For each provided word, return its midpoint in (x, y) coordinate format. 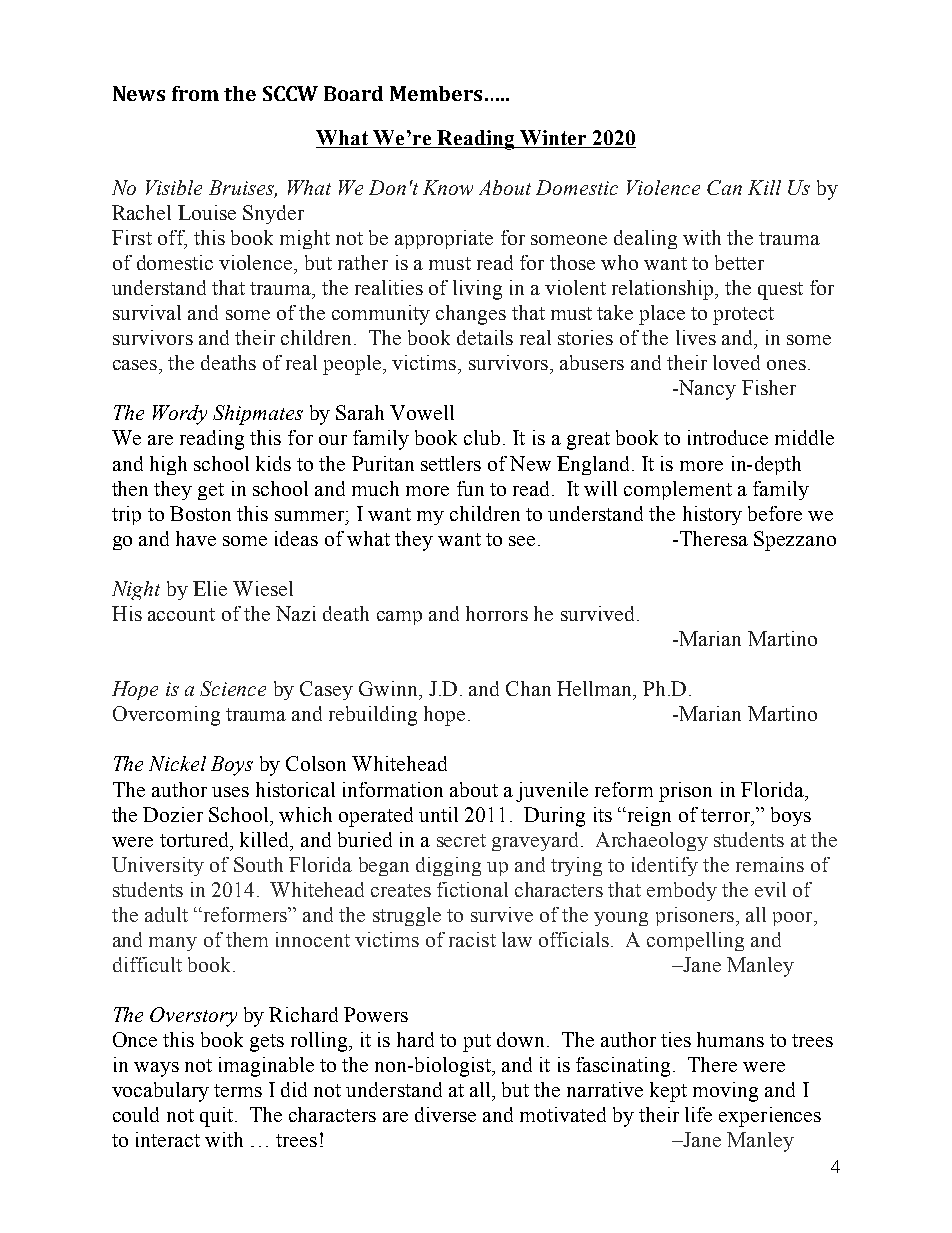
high (168, 465)
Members (436, 93)
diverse (445, 1114)
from (195, 93)
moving (725, 1092)
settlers (451, 463)
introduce (728, 437)
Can (724, 187)
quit (218, 1117)
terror (726, 815)
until (438, 814)
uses (230, 792)
